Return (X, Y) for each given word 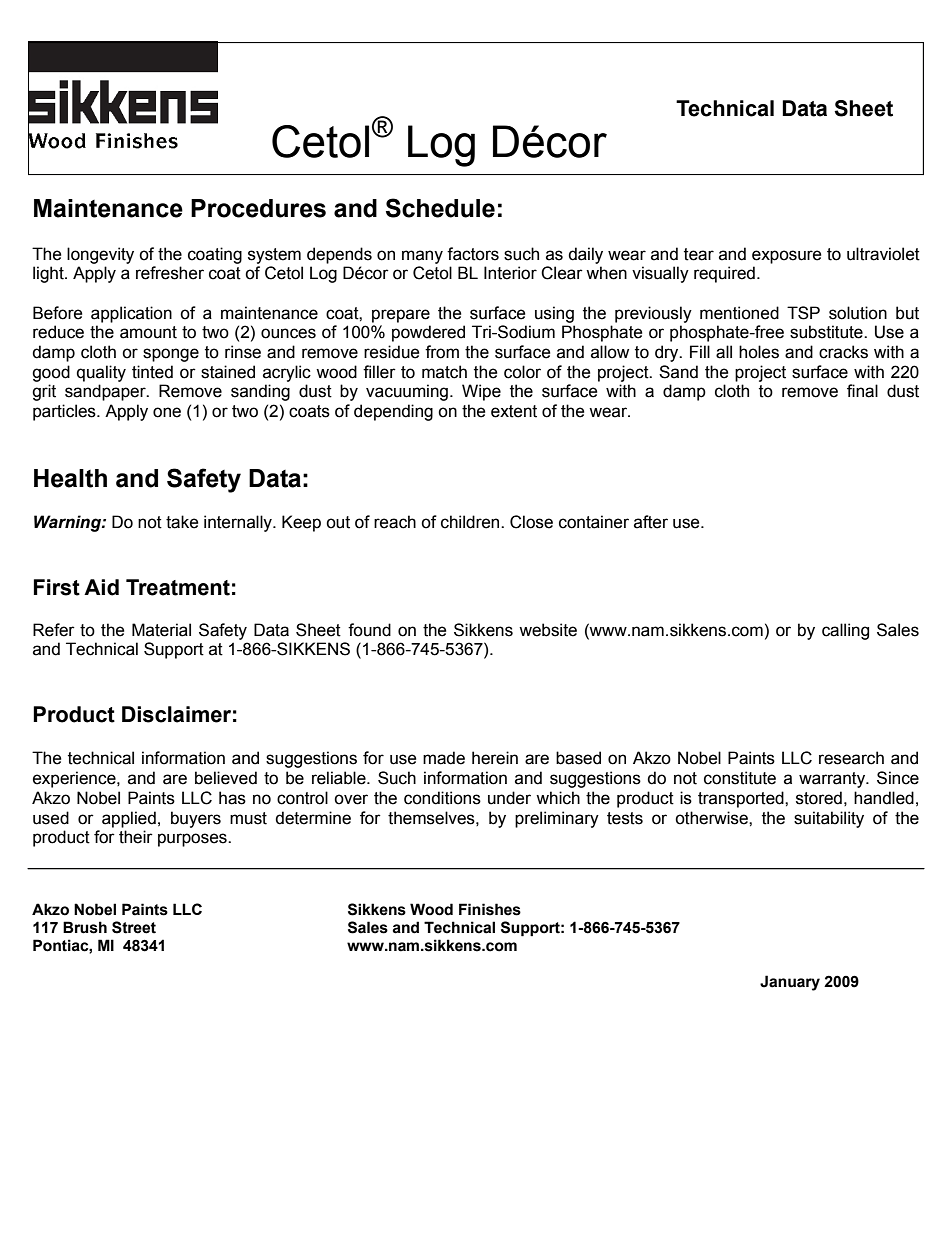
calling (845, 631)
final (862, 391)
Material (161, 630)
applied (129, 819)
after (651, 522)
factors (473, 254)
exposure (786, 257)
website (548, 630)
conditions (442, 798)
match (444, 372)
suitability (829, 819)
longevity (100, 255)
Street (134, 927)
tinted (152, 372)
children (471, 522)
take (182, 522)
